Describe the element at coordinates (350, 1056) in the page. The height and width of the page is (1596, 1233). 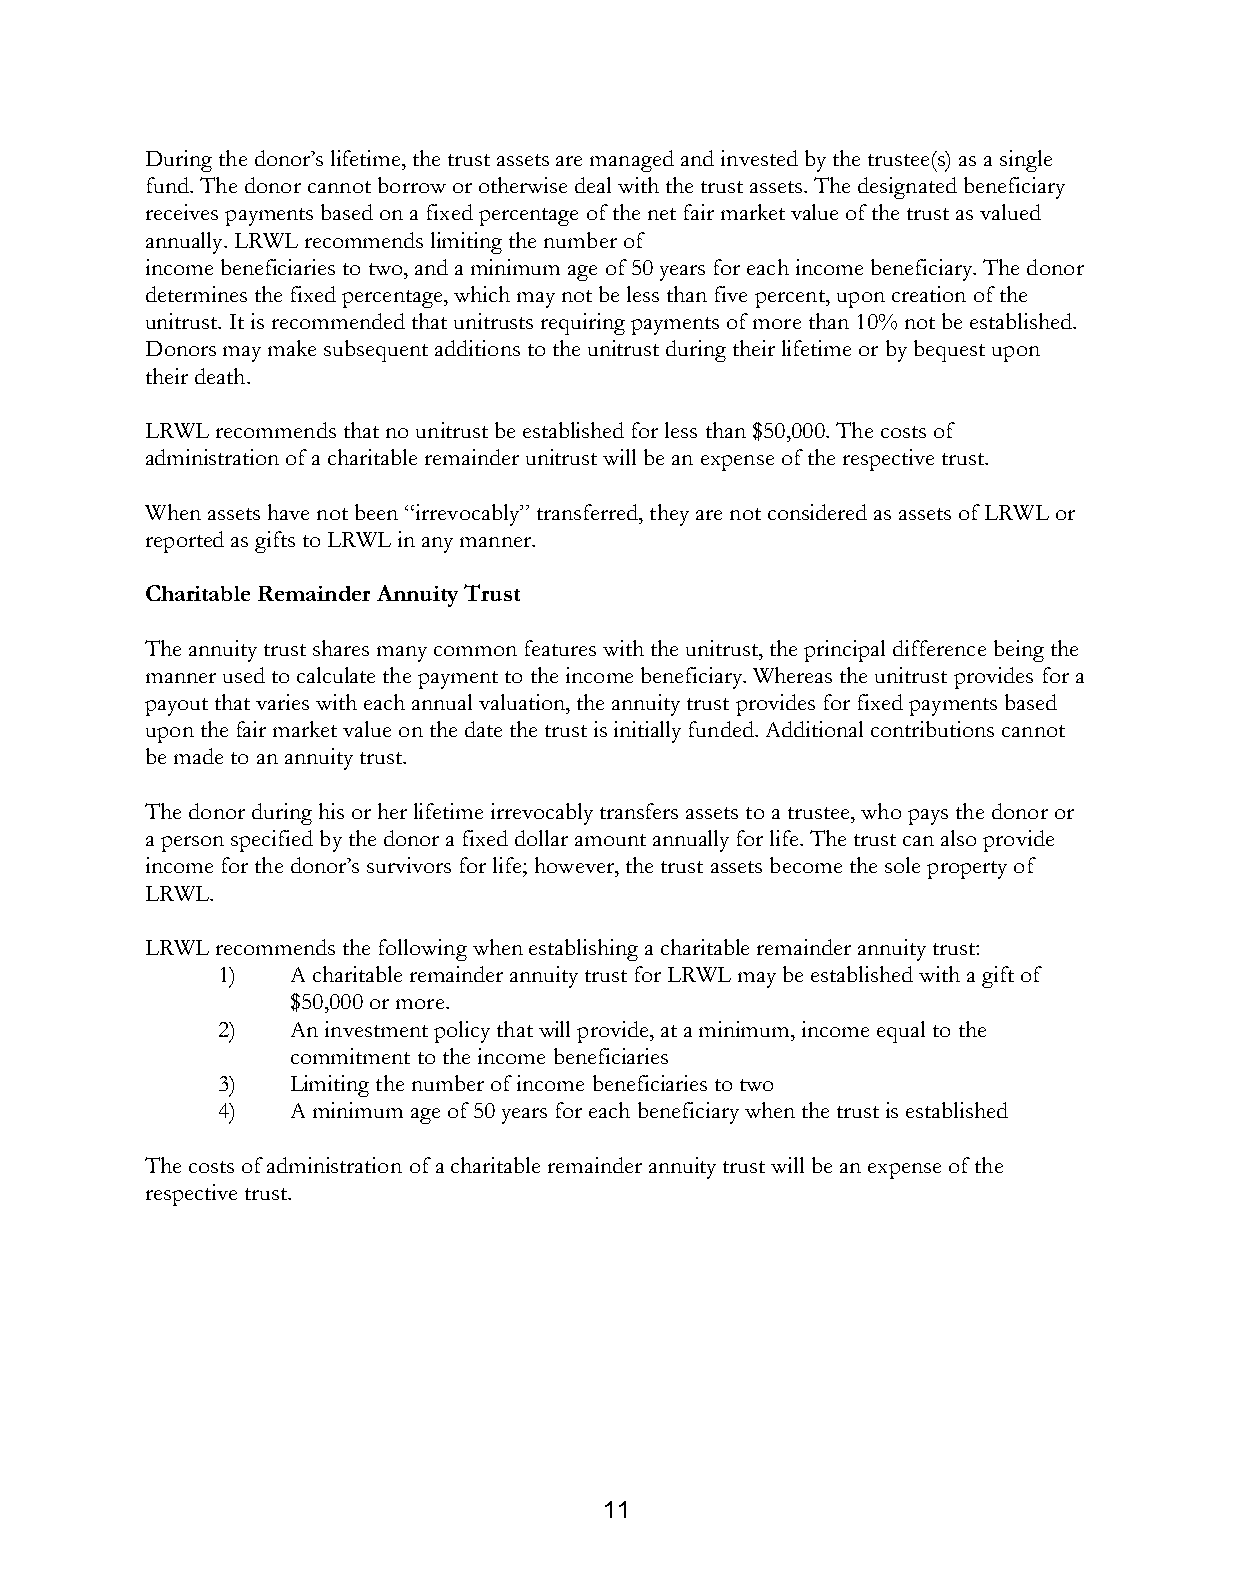
I see `commitment` at that location.
